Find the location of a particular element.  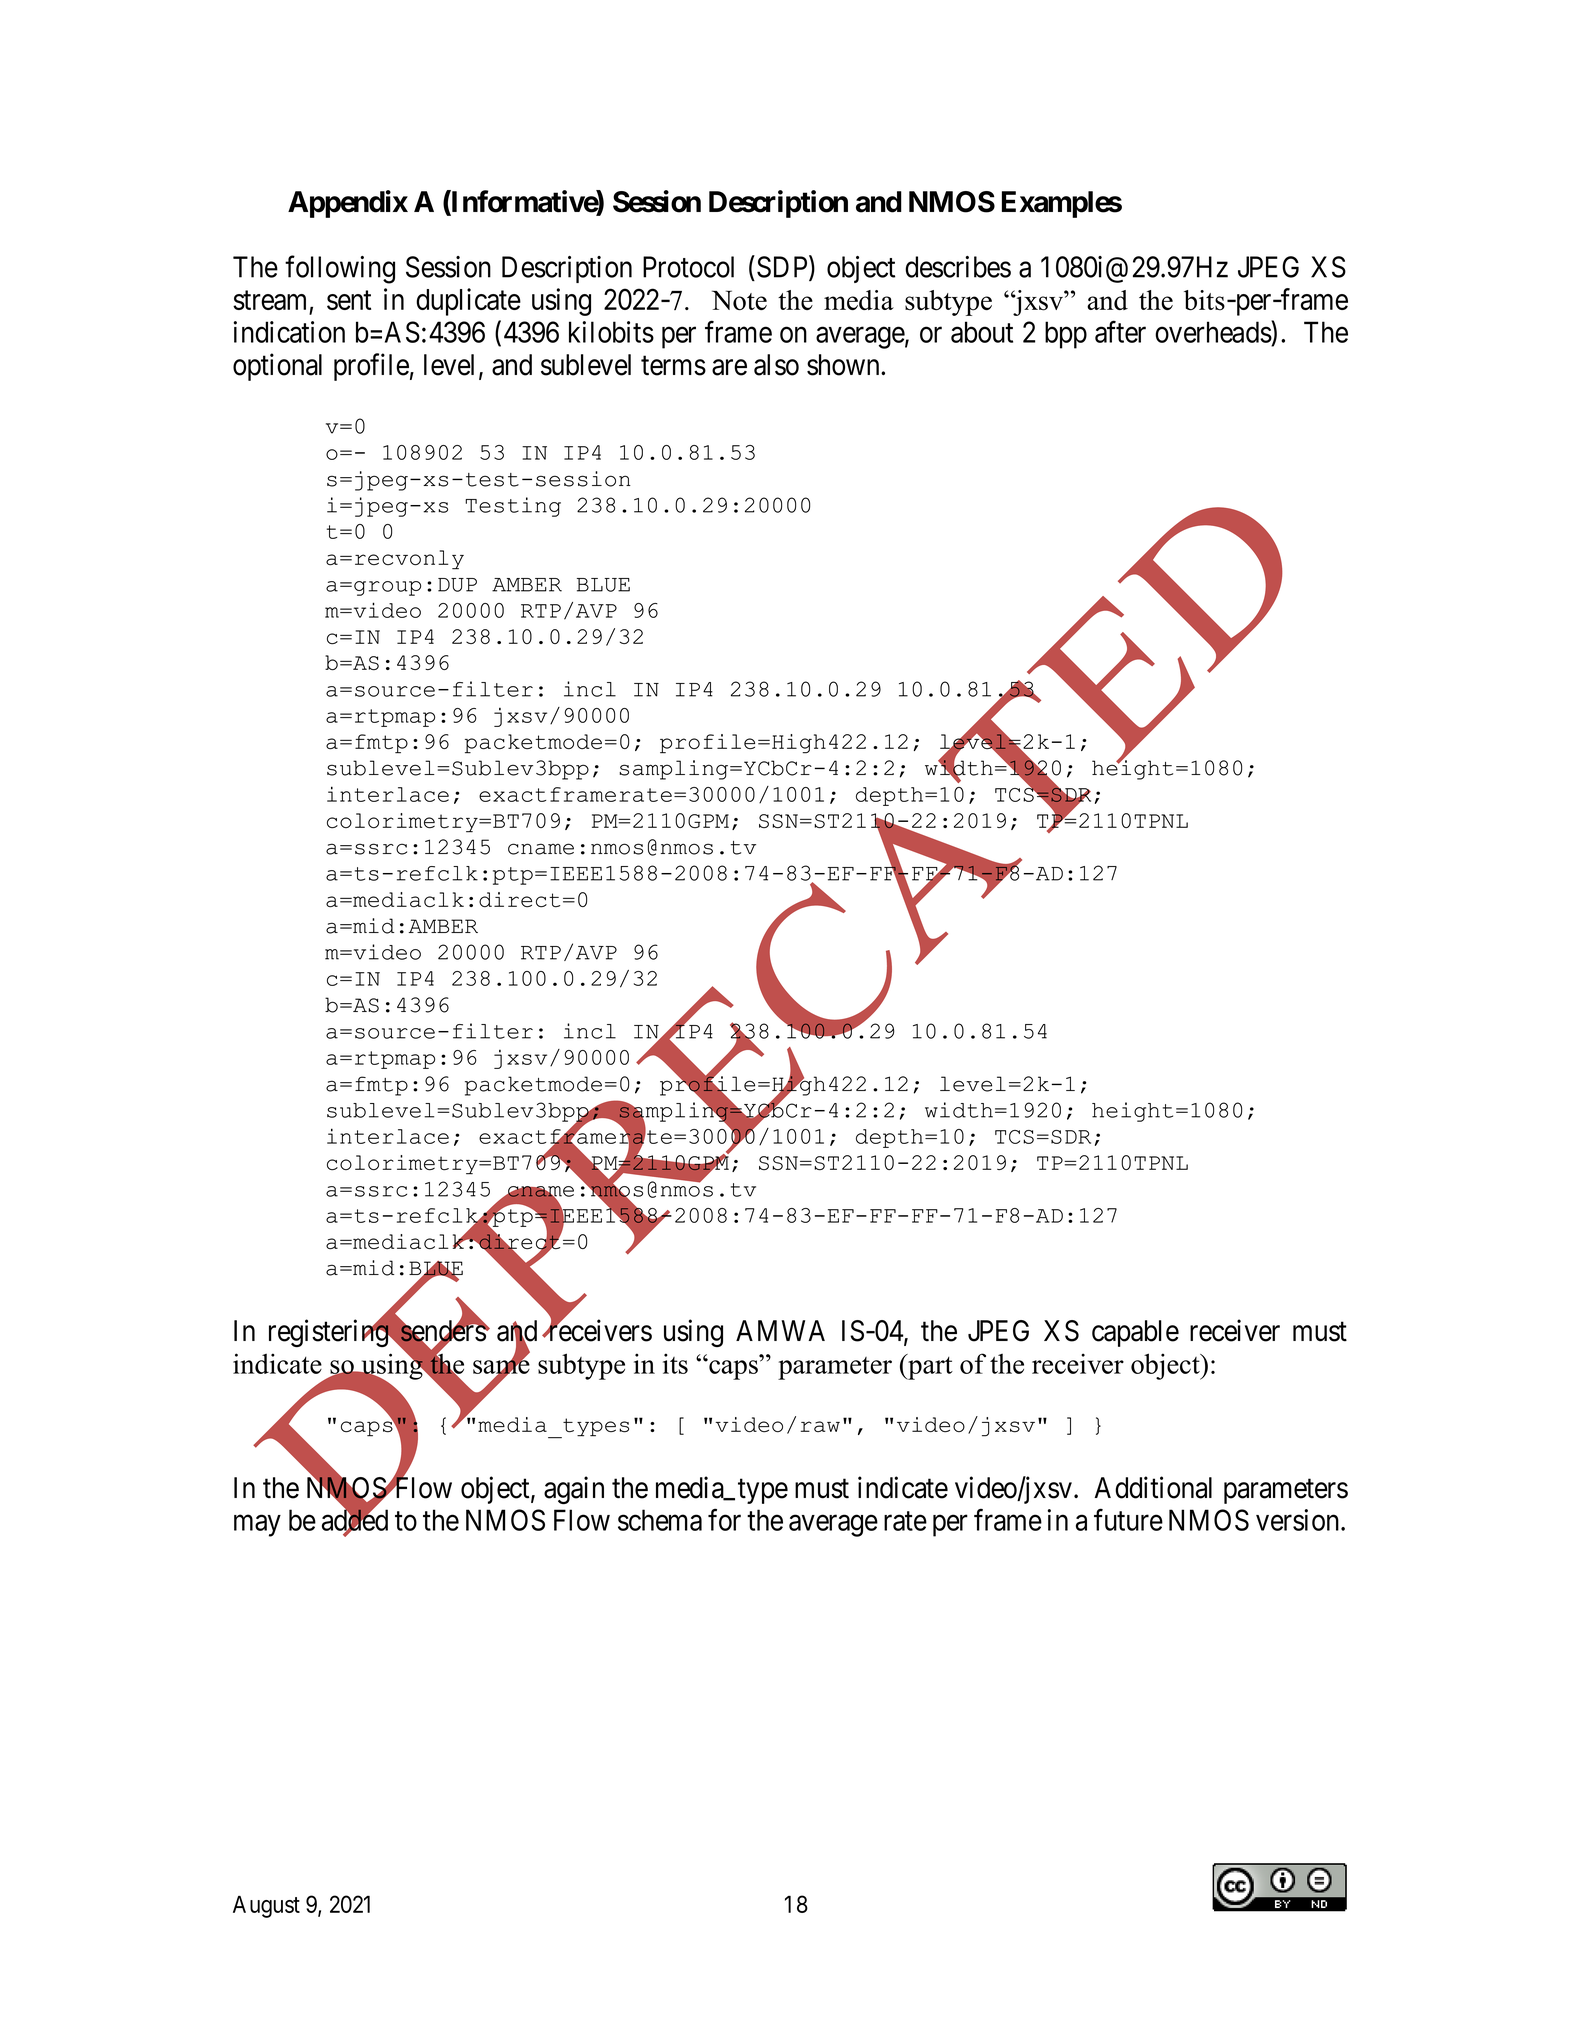

again is located at coordinates (574, 1490).
